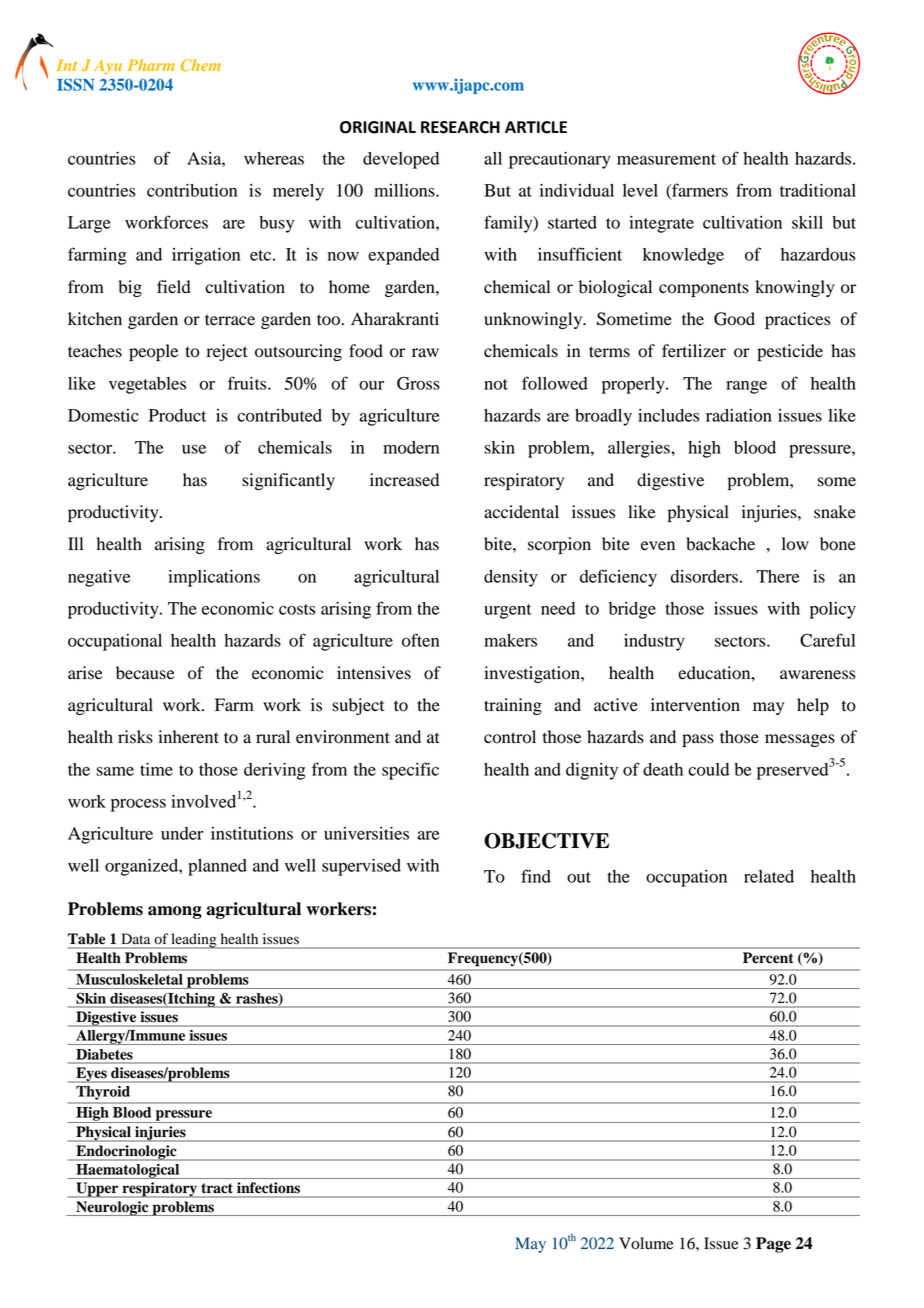  Describe the element at coordinates (418, 383) in the screenshot. I see `Gross` at that location.
